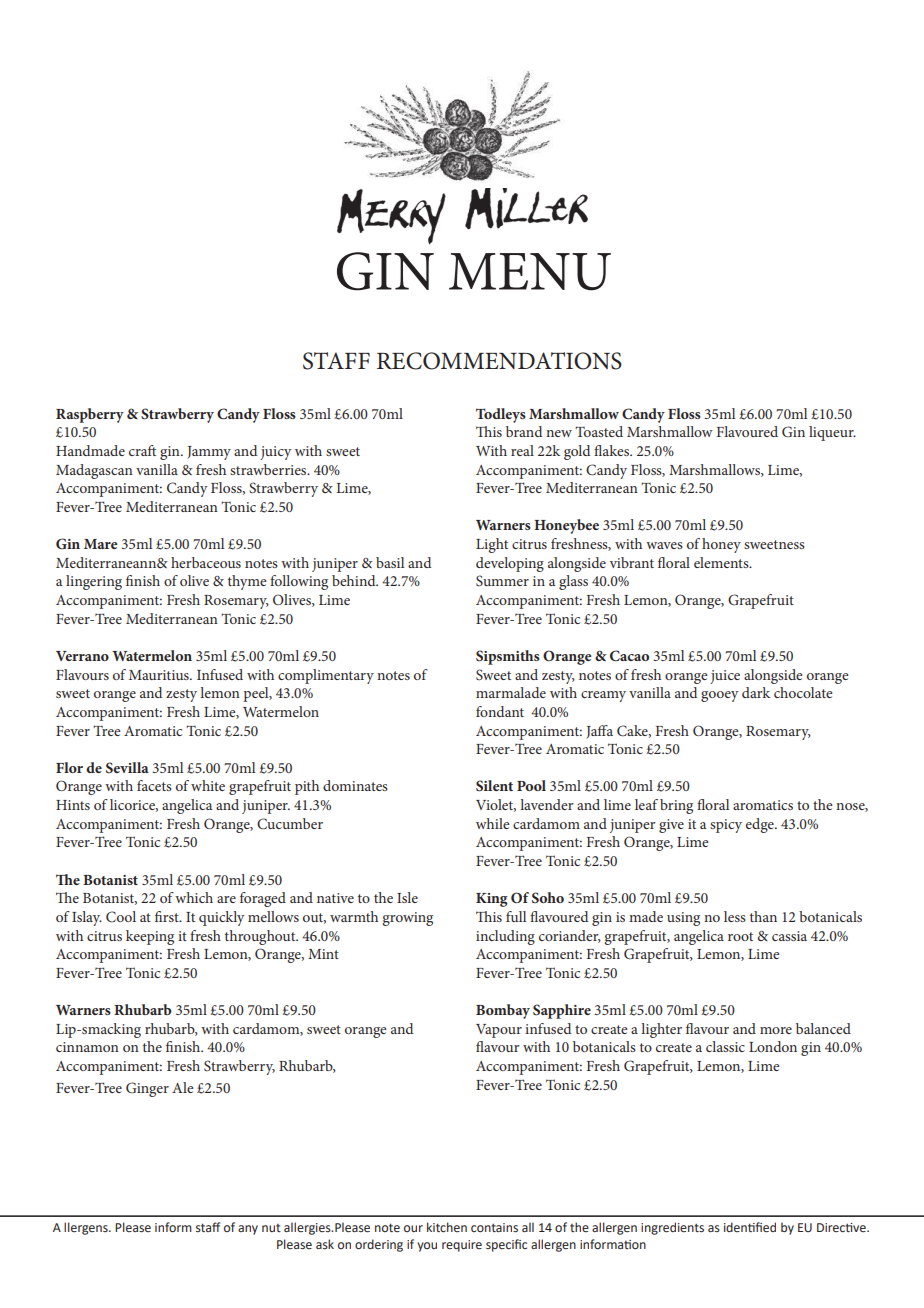 The height and width of the screenshot is (1308, 924). What do you see at coordinates (494, 786) in the screenshot?
I see `Silent` at bounding box center [494, 786].
